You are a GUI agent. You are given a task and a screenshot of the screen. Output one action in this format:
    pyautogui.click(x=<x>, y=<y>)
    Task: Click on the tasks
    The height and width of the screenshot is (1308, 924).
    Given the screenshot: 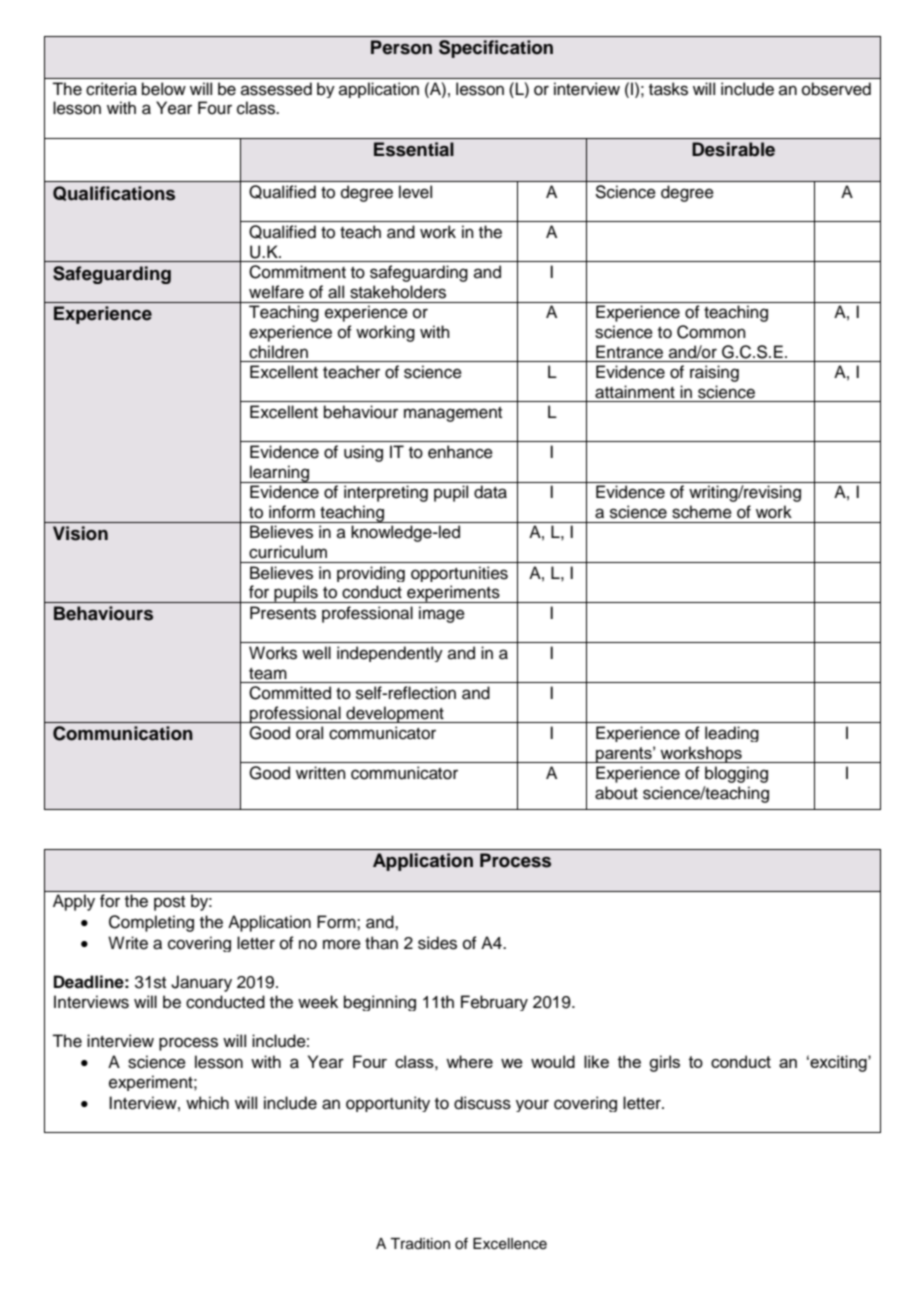 What is the action you would take?
    pyautogui.click(x=668, y=89)
